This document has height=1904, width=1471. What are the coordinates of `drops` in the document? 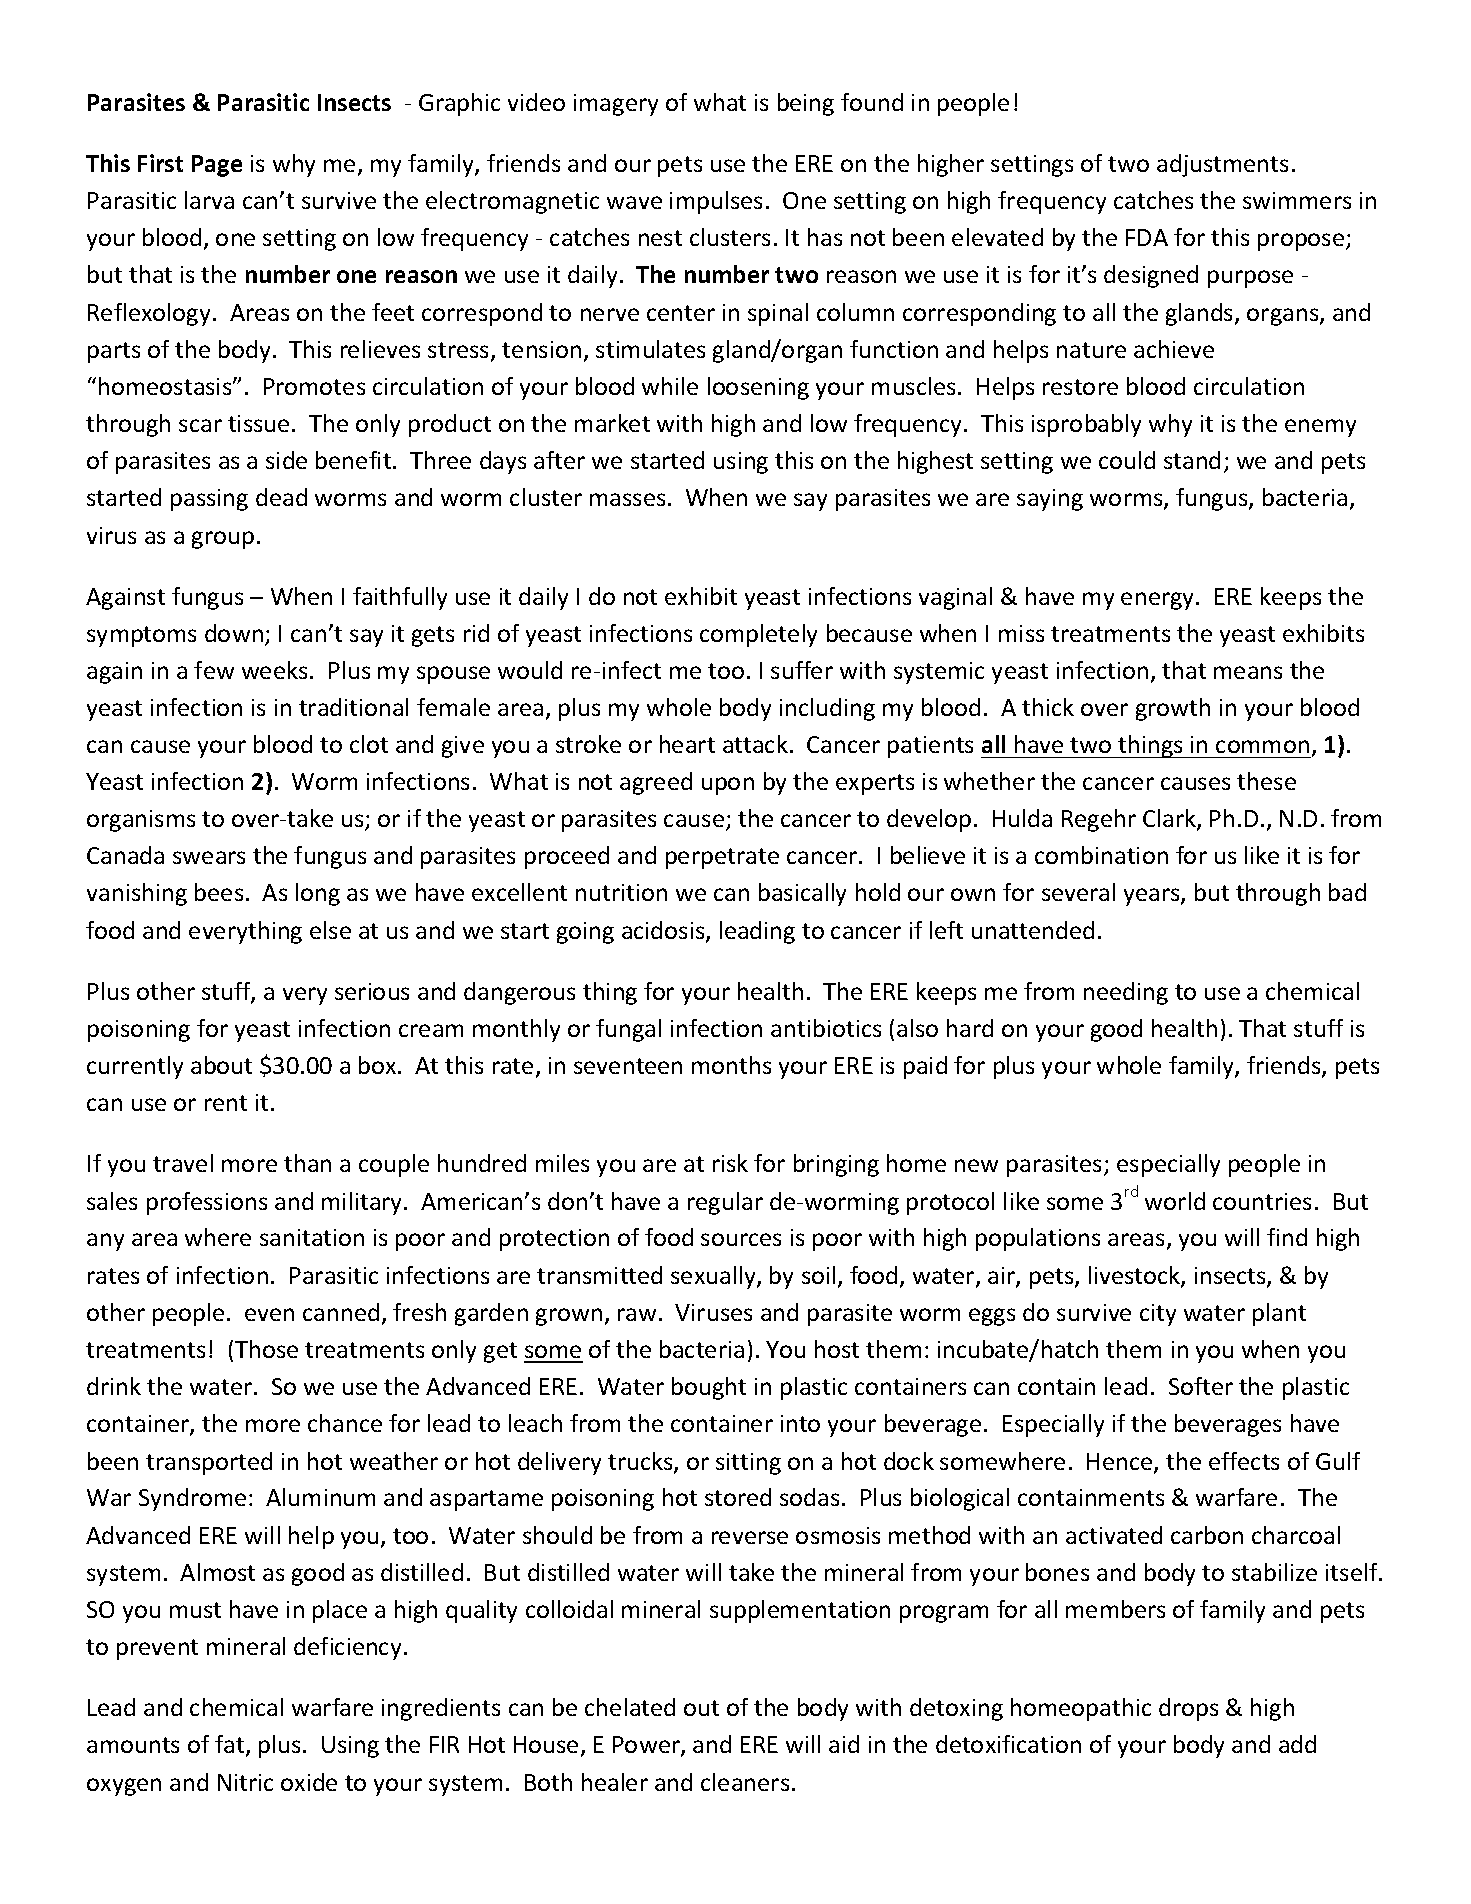 It's located at (1188, 1709).
